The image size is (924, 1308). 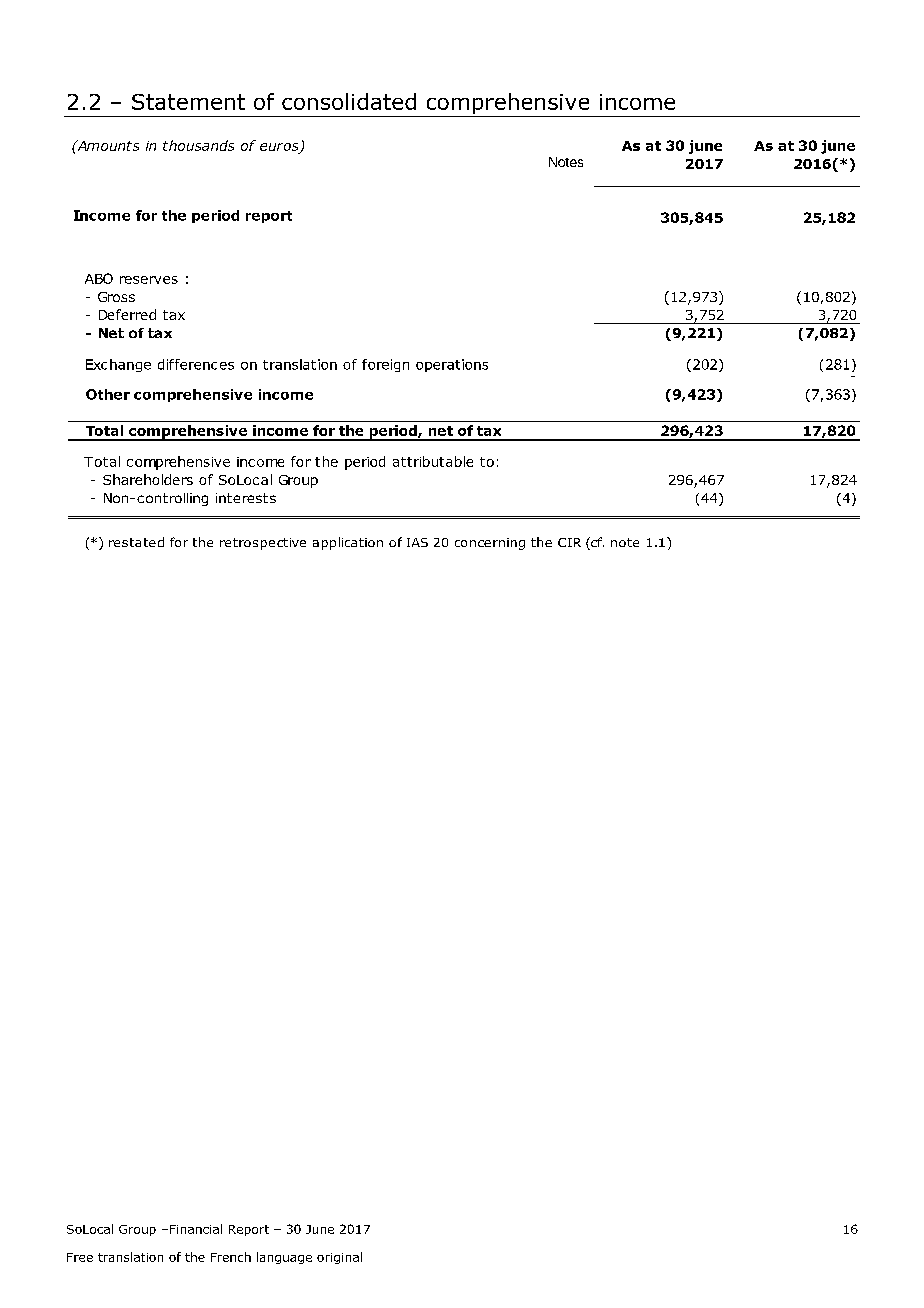 I want to click on Financial, so click(x=196, y=1229).
